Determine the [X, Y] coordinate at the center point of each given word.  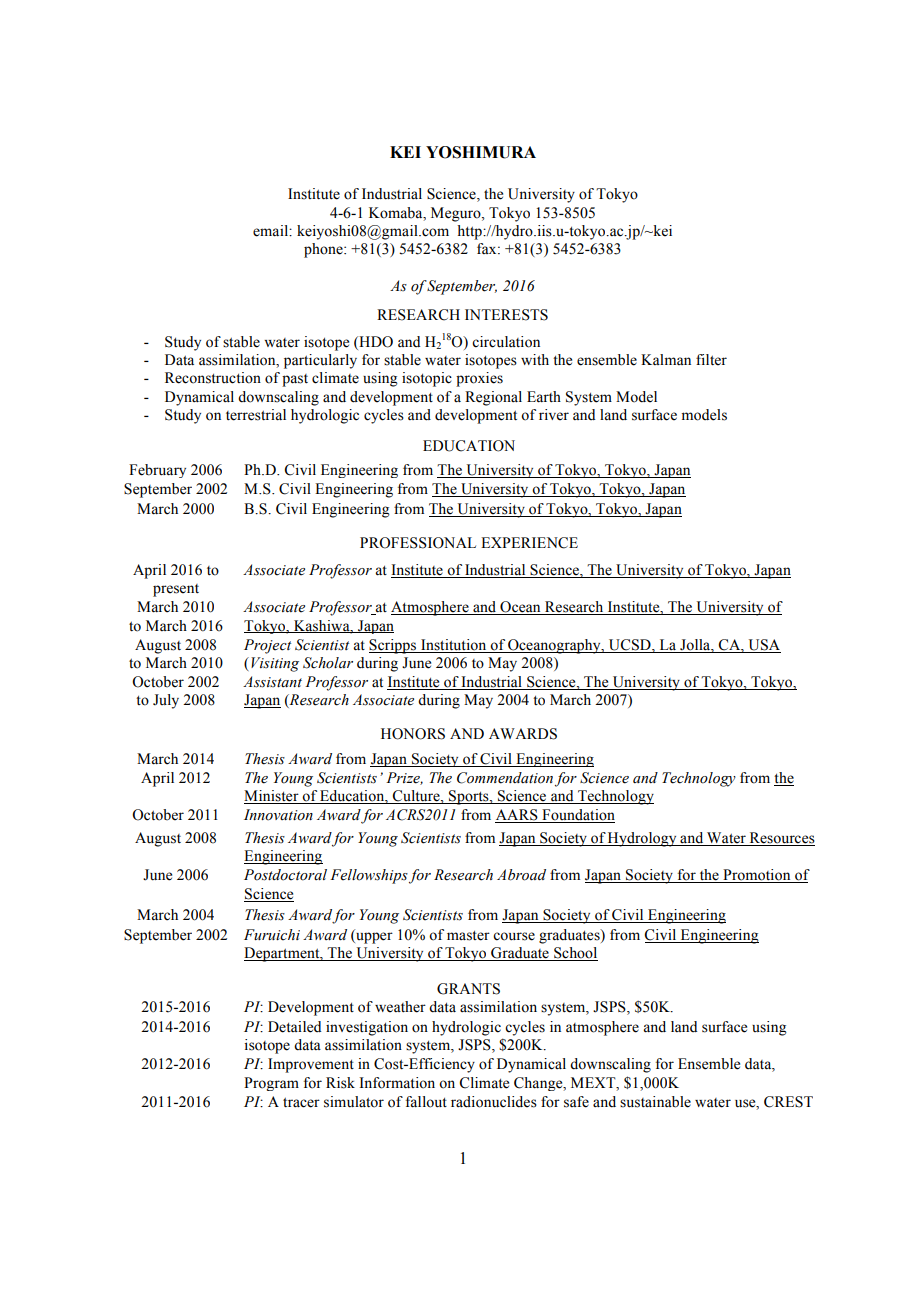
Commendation [505, 778]
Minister [272, 797]
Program [271, 1084]
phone [324, 250]
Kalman [666, 359]
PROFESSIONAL [418, 543]
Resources [782, 838]
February [157, 471]
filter [711, 360]
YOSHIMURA [481, 152]
